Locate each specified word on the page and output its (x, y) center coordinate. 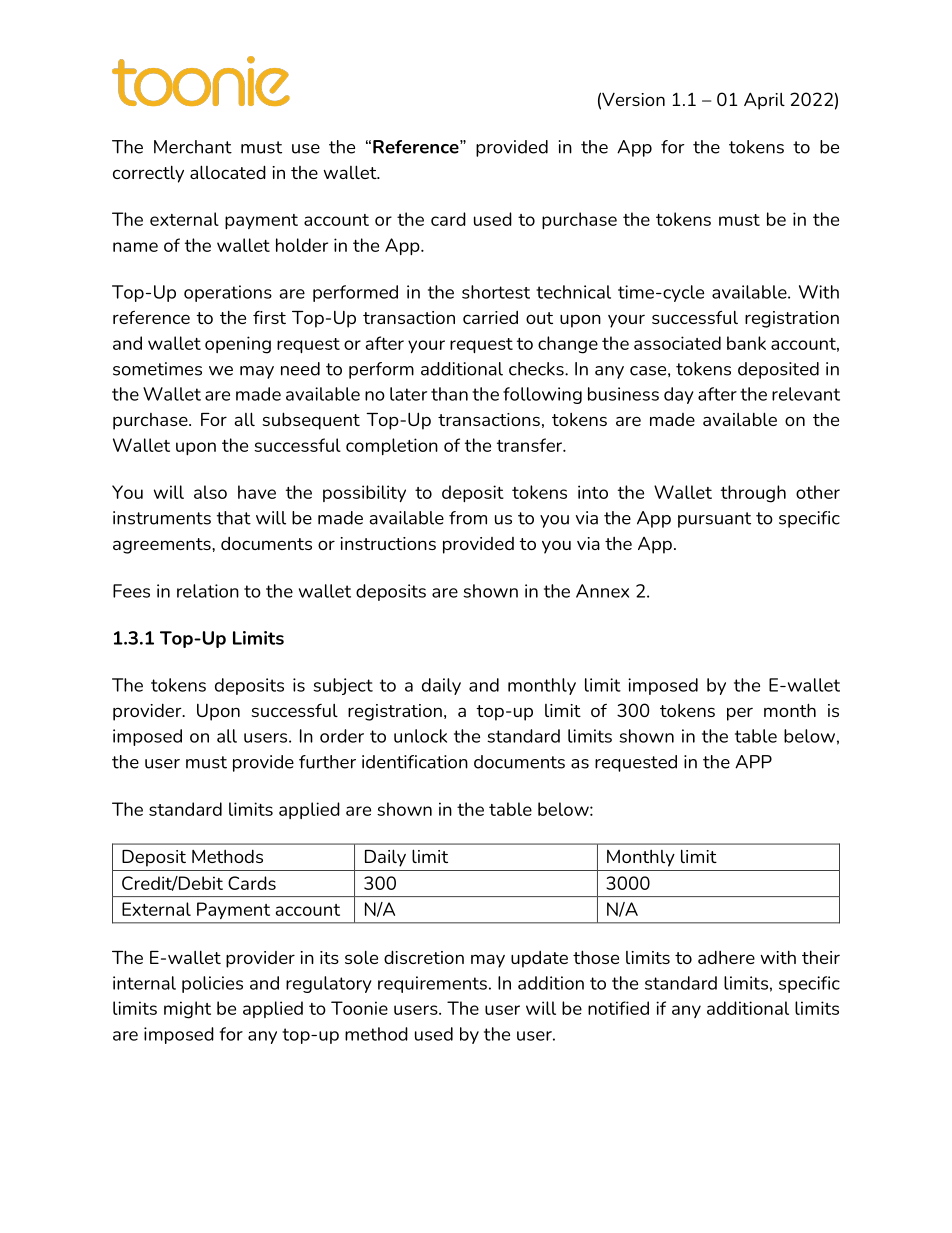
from (468, 518)
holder (302, 245)
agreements (163, 546)
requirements (432, 984)
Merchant (193, 147)
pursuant (714, 520)
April (764, 101)
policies (212, 984)
